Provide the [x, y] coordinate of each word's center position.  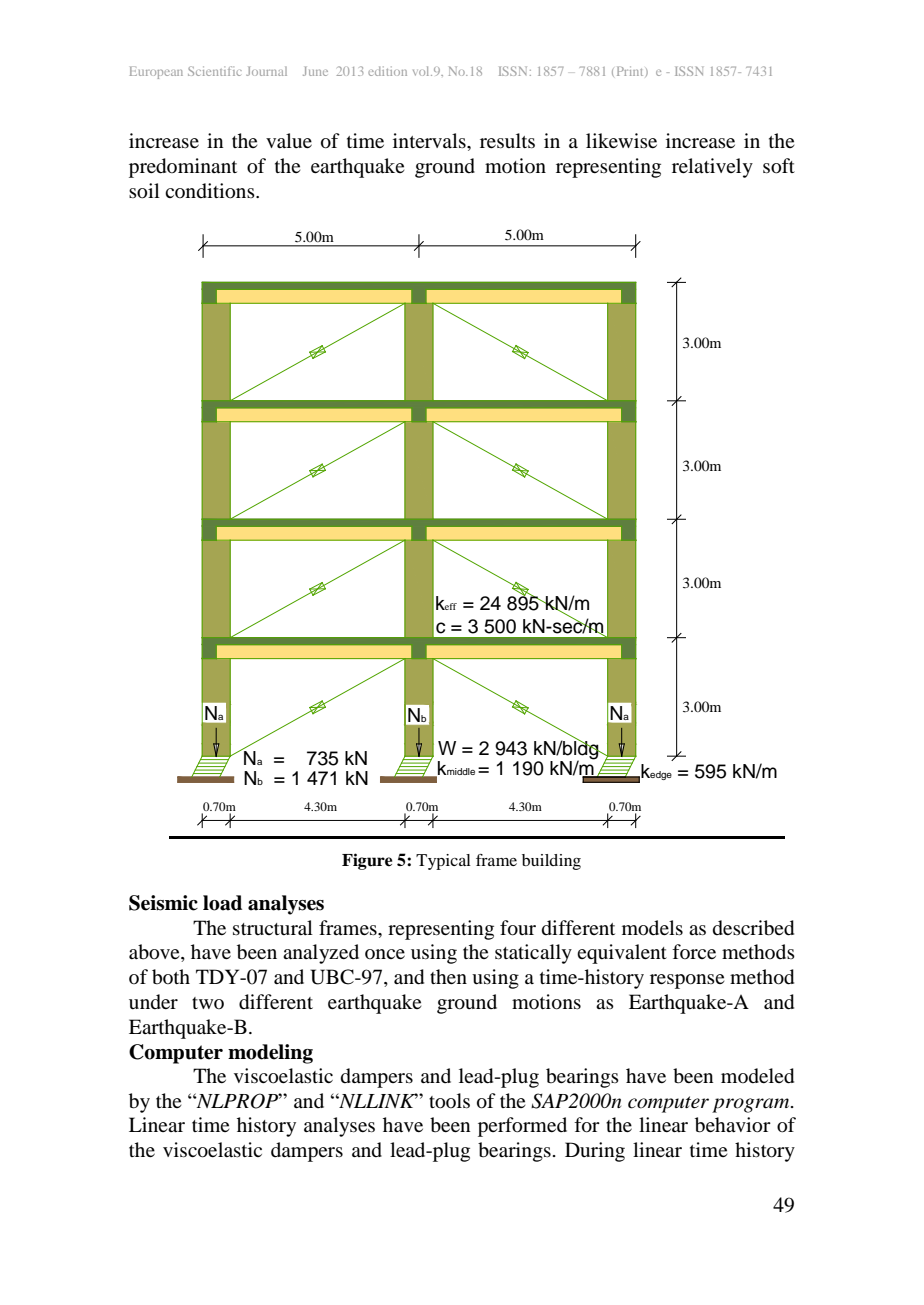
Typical [443, 862]
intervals [430, 140]
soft [779, 166]
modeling [270, 1054]
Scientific [215, 71]
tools [449, 1101]
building [551, 862]
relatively [712, 168]
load [222, 903]
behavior [733, 1125]
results [507, 140]
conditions [211, 191]
